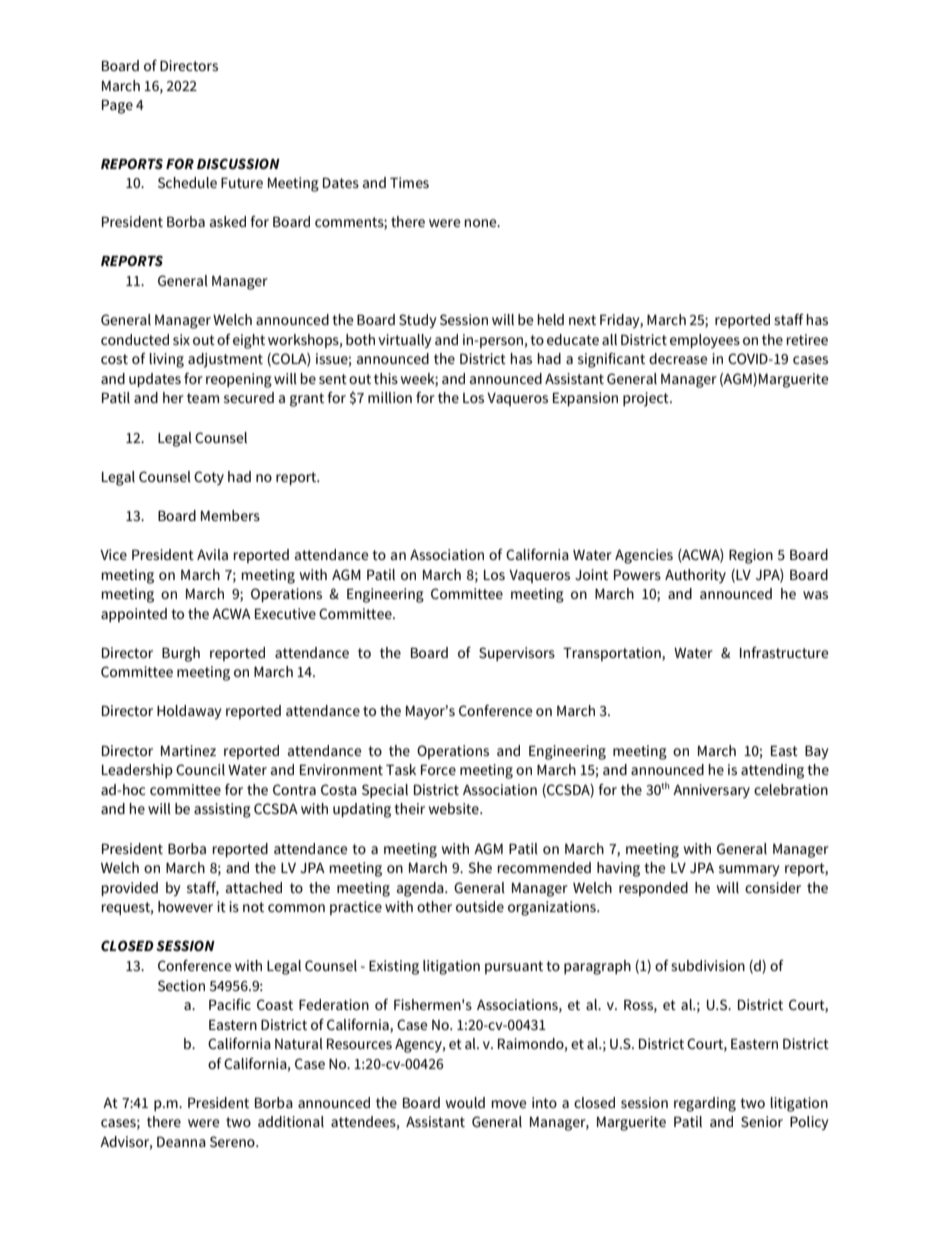 The width and height of the image is (952, 1233). I want to click on DISCUSSION, so click(238, 163).
